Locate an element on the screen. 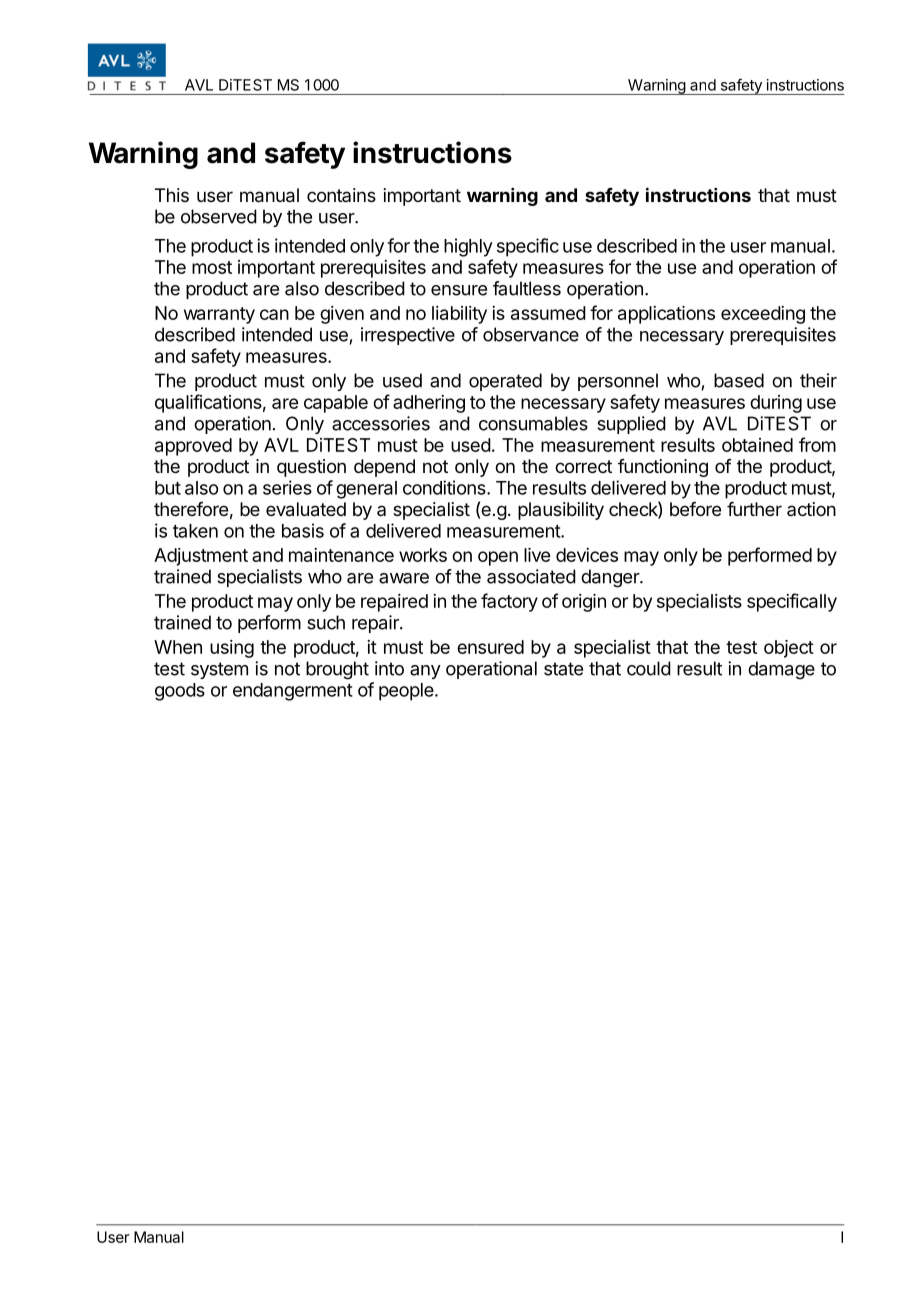  operated is located at coordinates (505, 382).
